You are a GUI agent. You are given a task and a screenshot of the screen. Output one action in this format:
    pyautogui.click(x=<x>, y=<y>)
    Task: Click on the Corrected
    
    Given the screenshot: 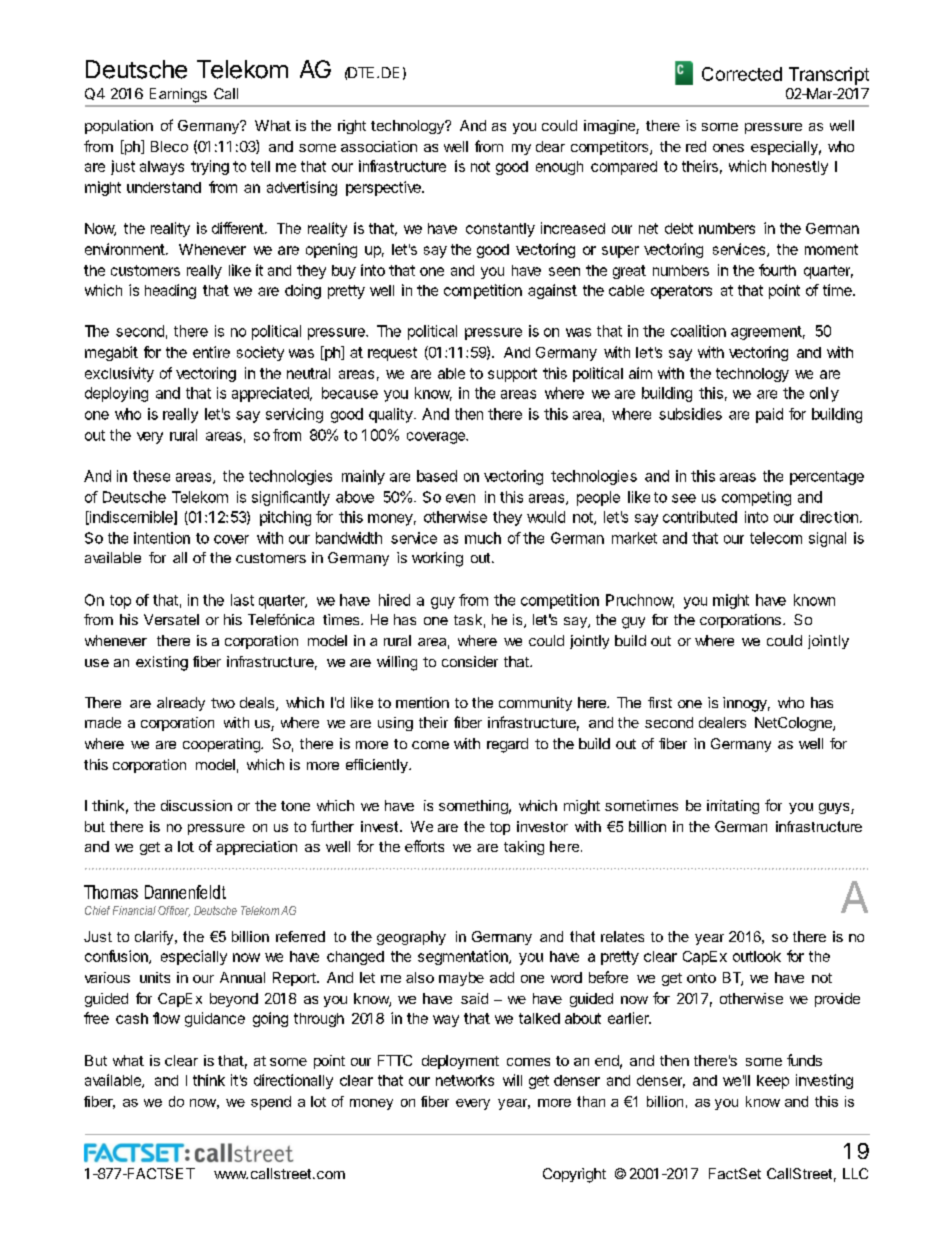 What is the action you would take?
    pyautogui.click(x=742, y=74)
